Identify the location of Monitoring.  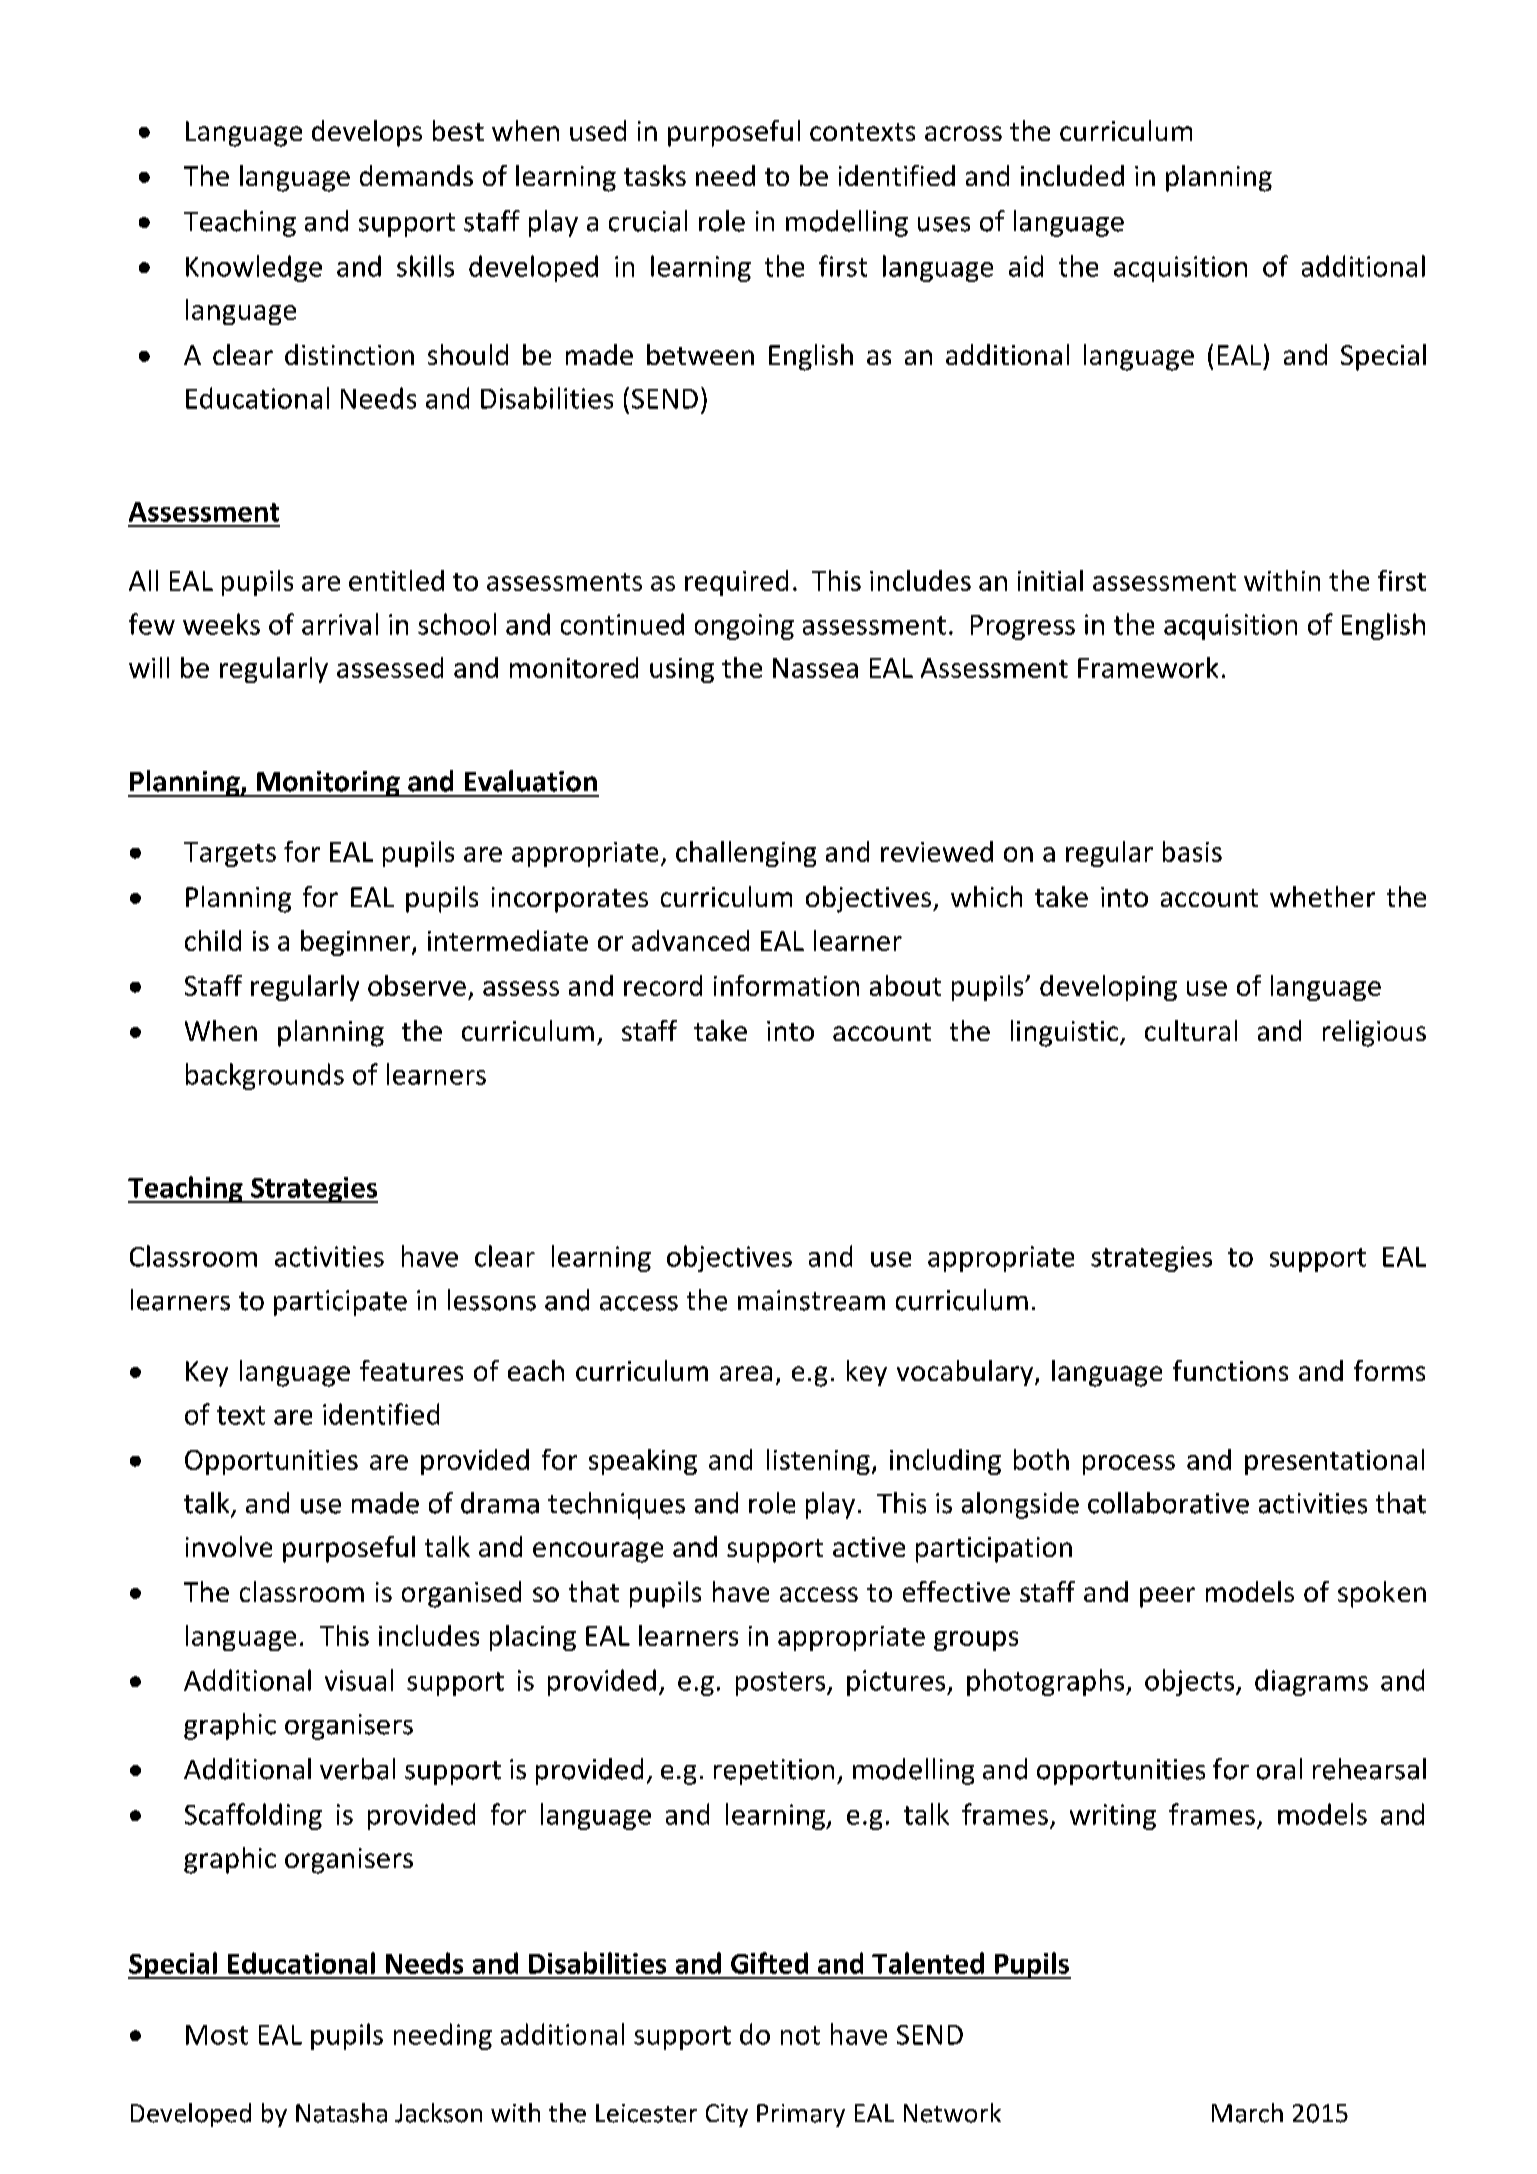
(328, 784).
